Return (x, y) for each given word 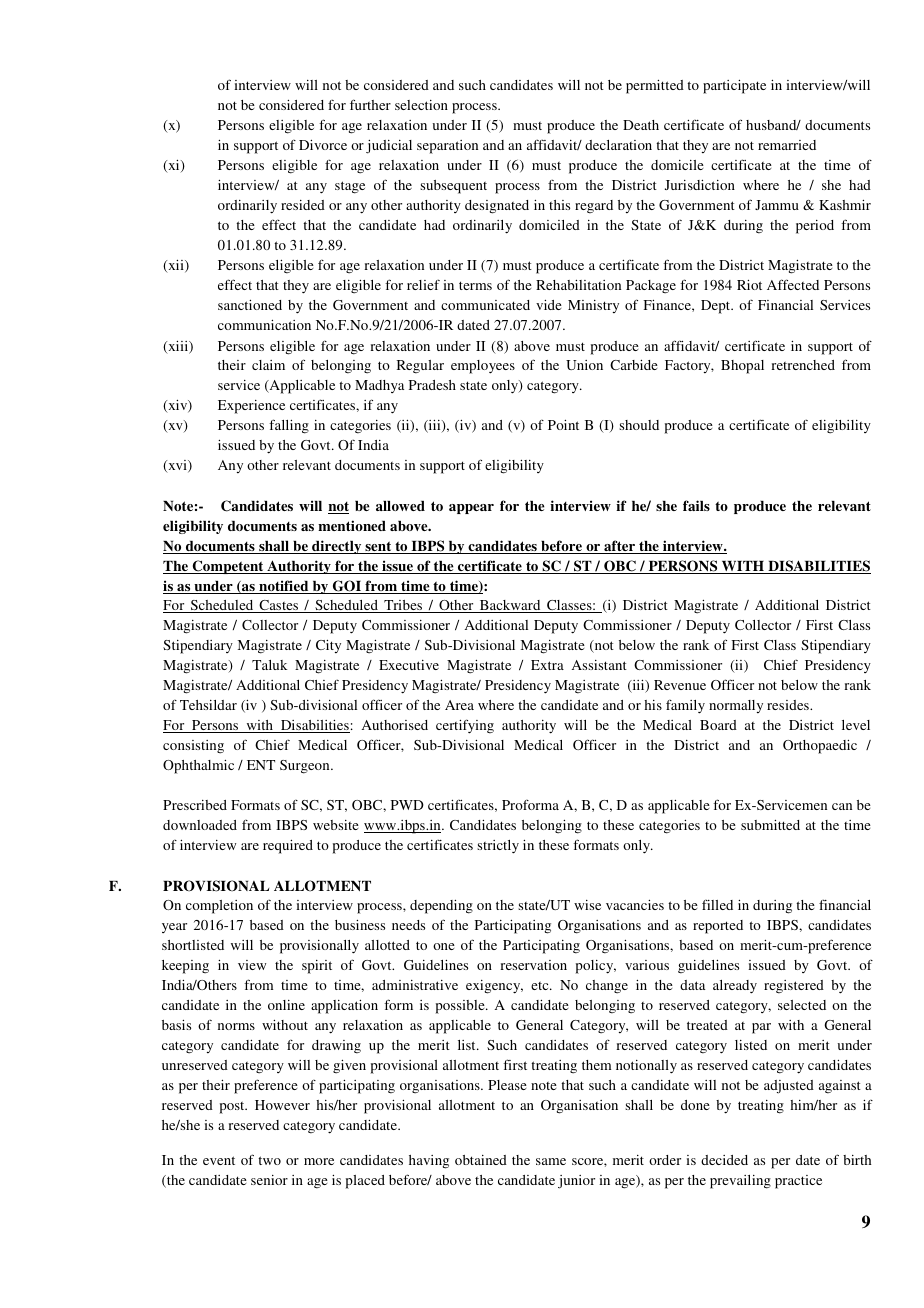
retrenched (803, 365)
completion (219, 907)
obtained (481, 1160)
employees (483, 367)
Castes (279, 606)
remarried (787, 145)
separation (447, 147)
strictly (498, 847)
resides (789, 705)
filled (717, 905)
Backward (510, 606)
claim (268, 365)
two (269, 1160)
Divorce (323, 145)
